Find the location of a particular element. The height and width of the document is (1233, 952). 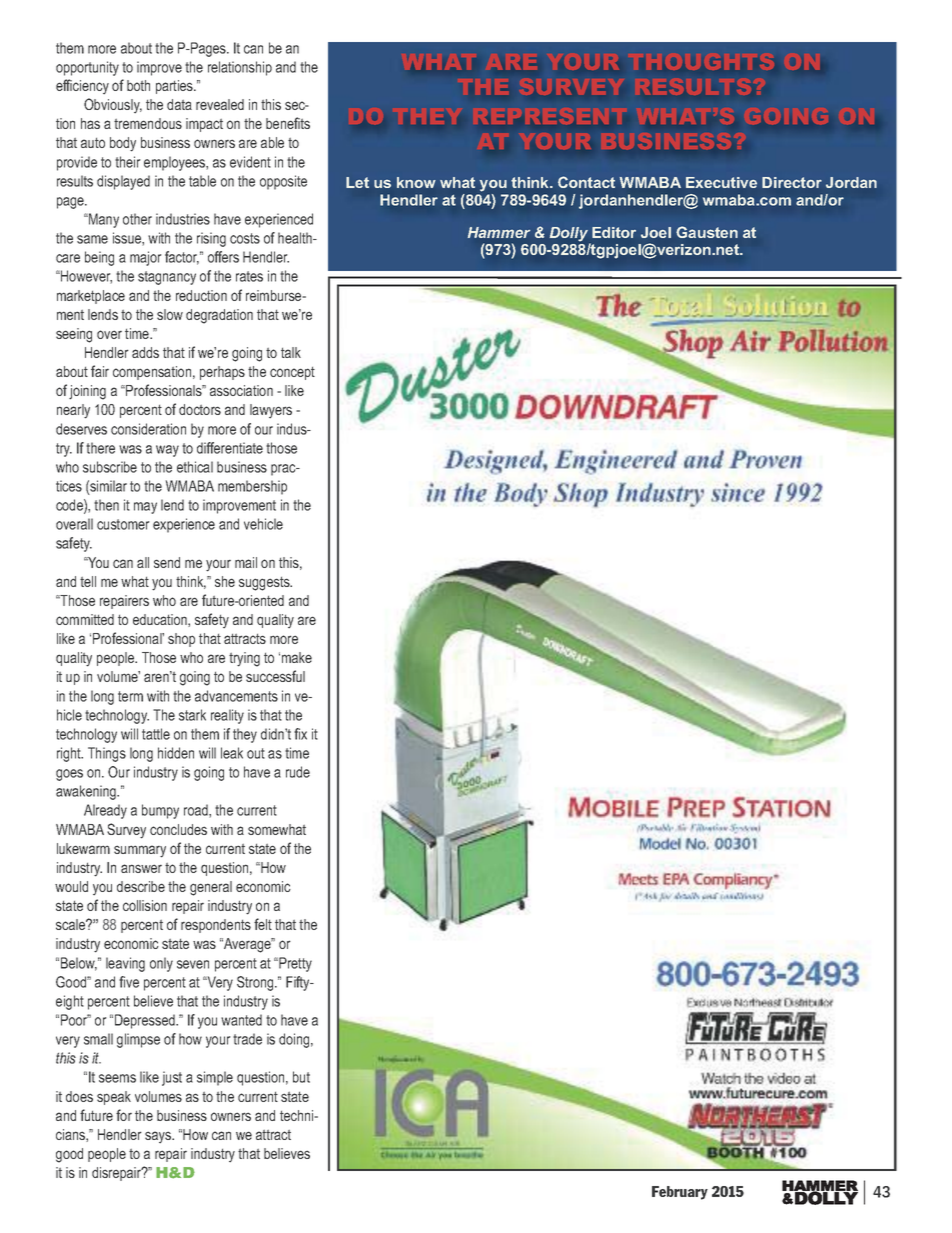

concept is located at coordinates (292, 373).
